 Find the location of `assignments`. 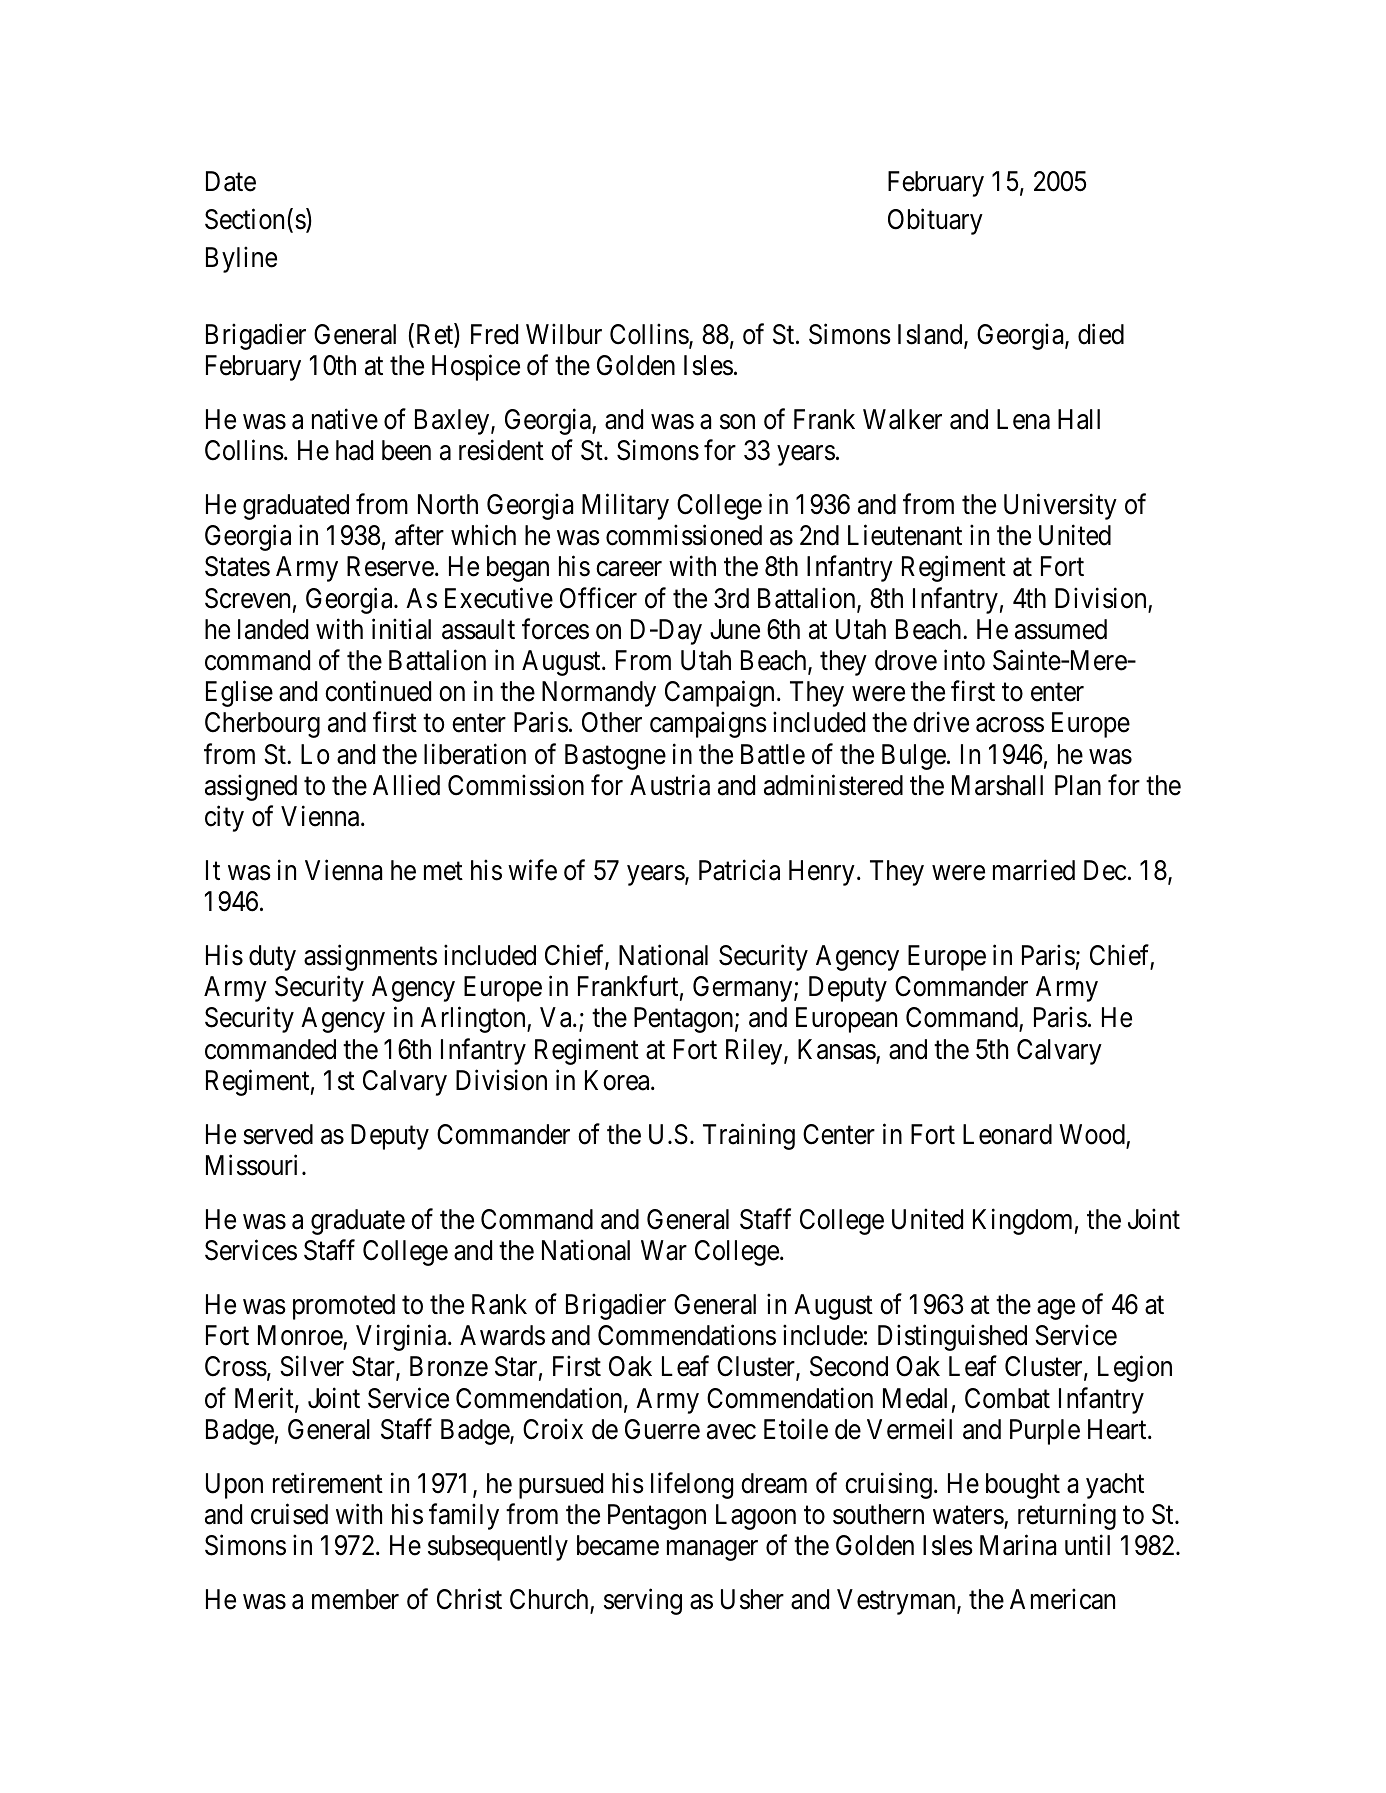

assignments is located at coordinates (370, 958).
